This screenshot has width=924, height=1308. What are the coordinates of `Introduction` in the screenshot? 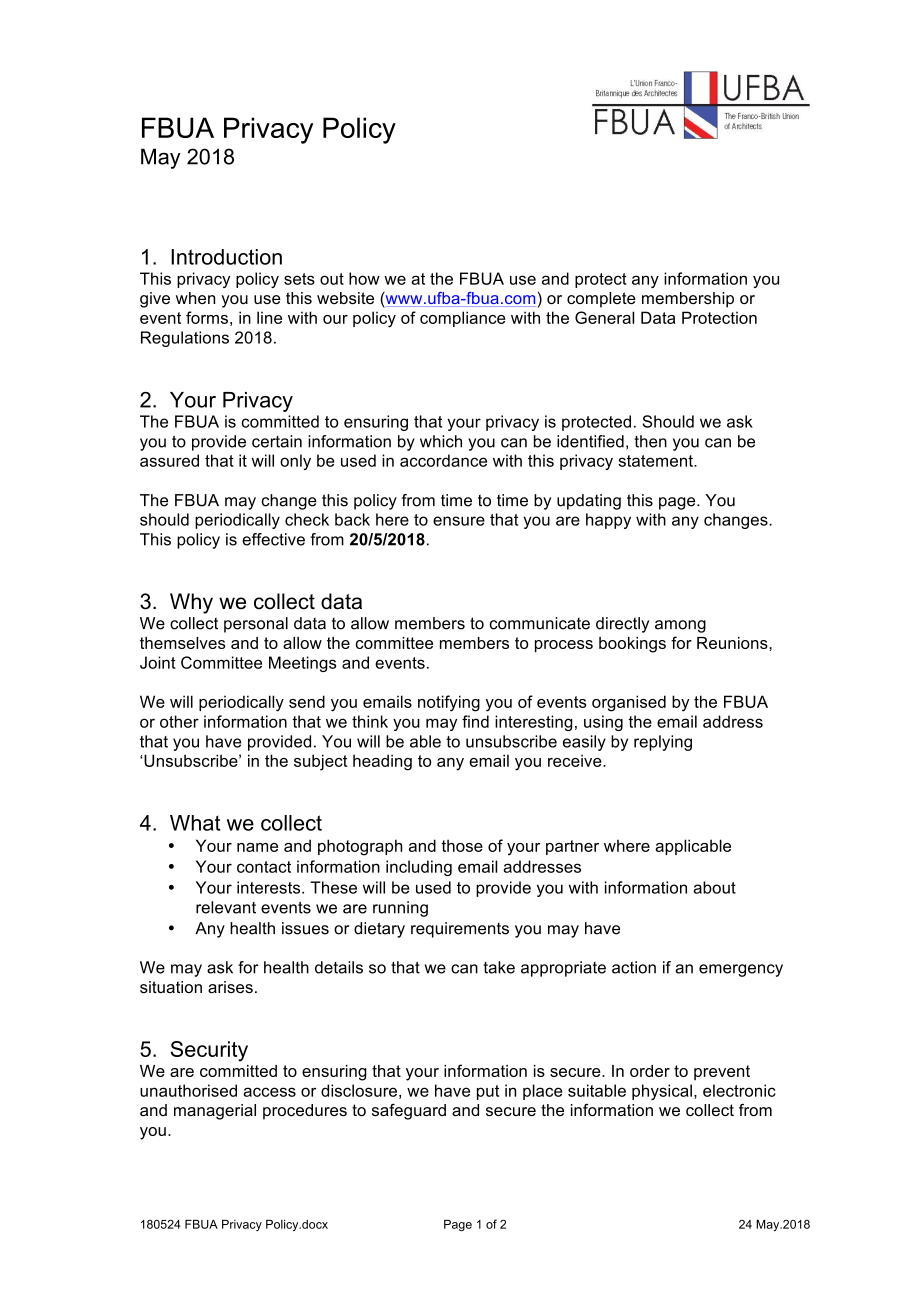 It's located at (226, 257).
